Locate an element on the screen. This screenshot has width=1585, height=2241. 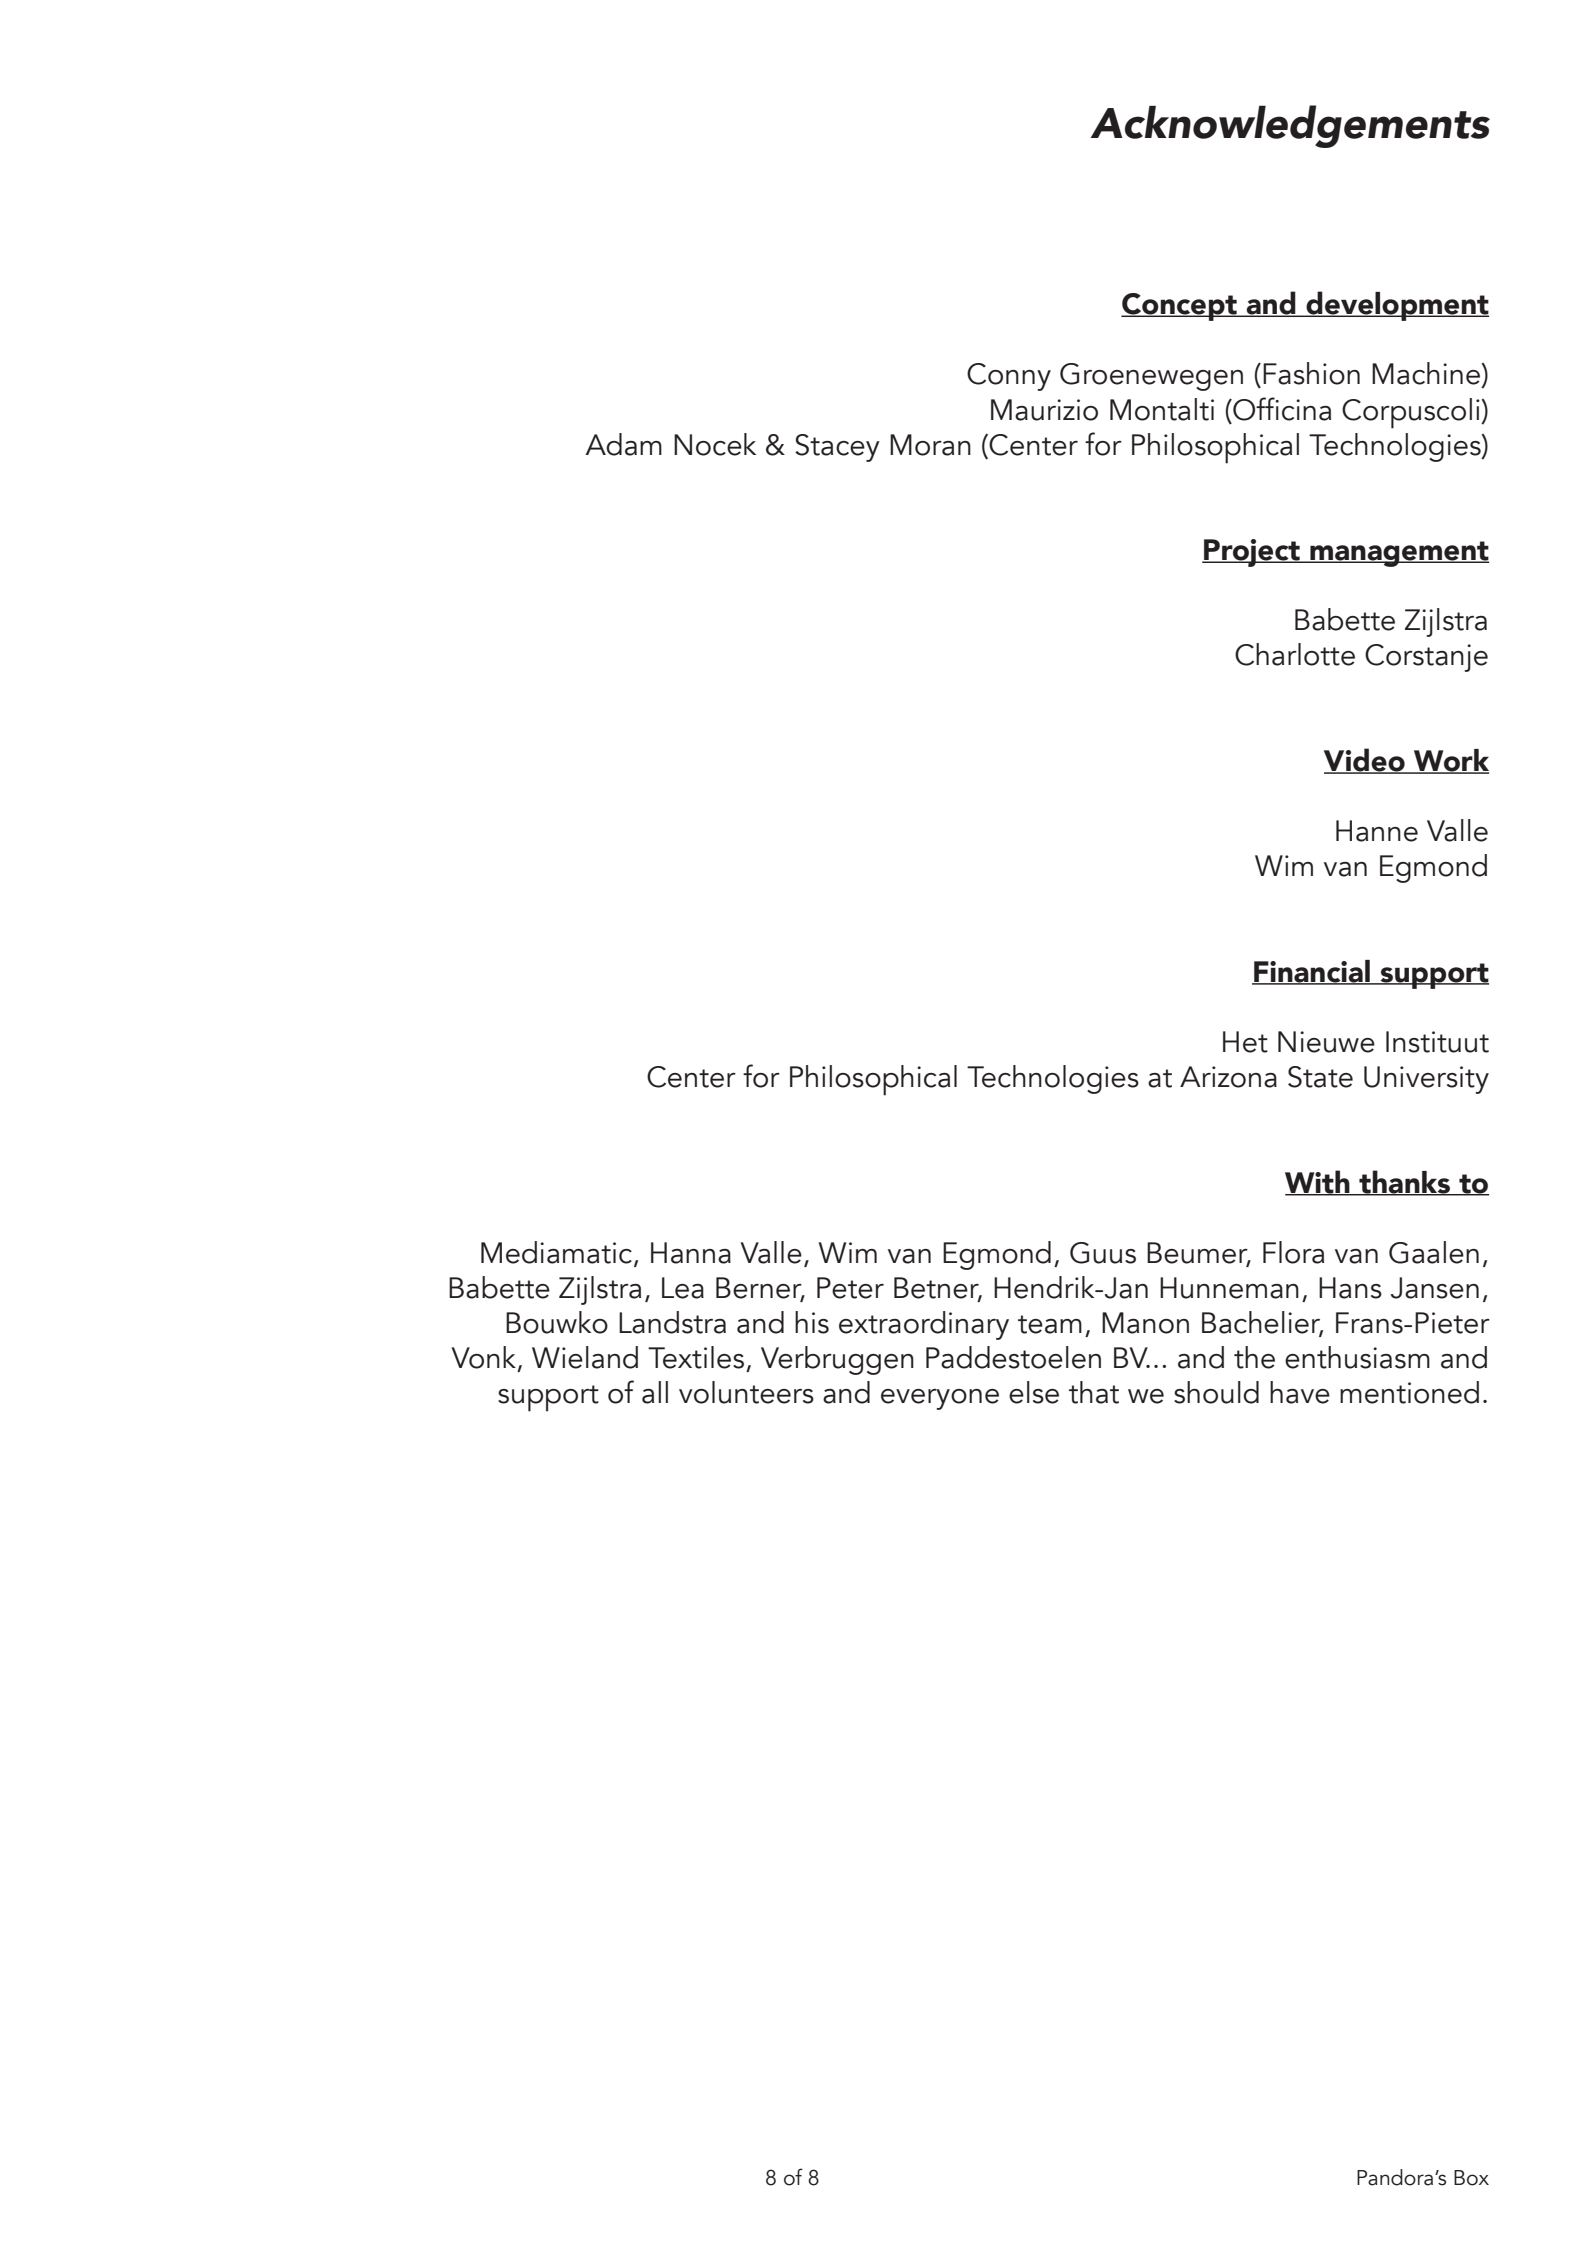
Acknowledgements is located at coordinates (1290, 126).
